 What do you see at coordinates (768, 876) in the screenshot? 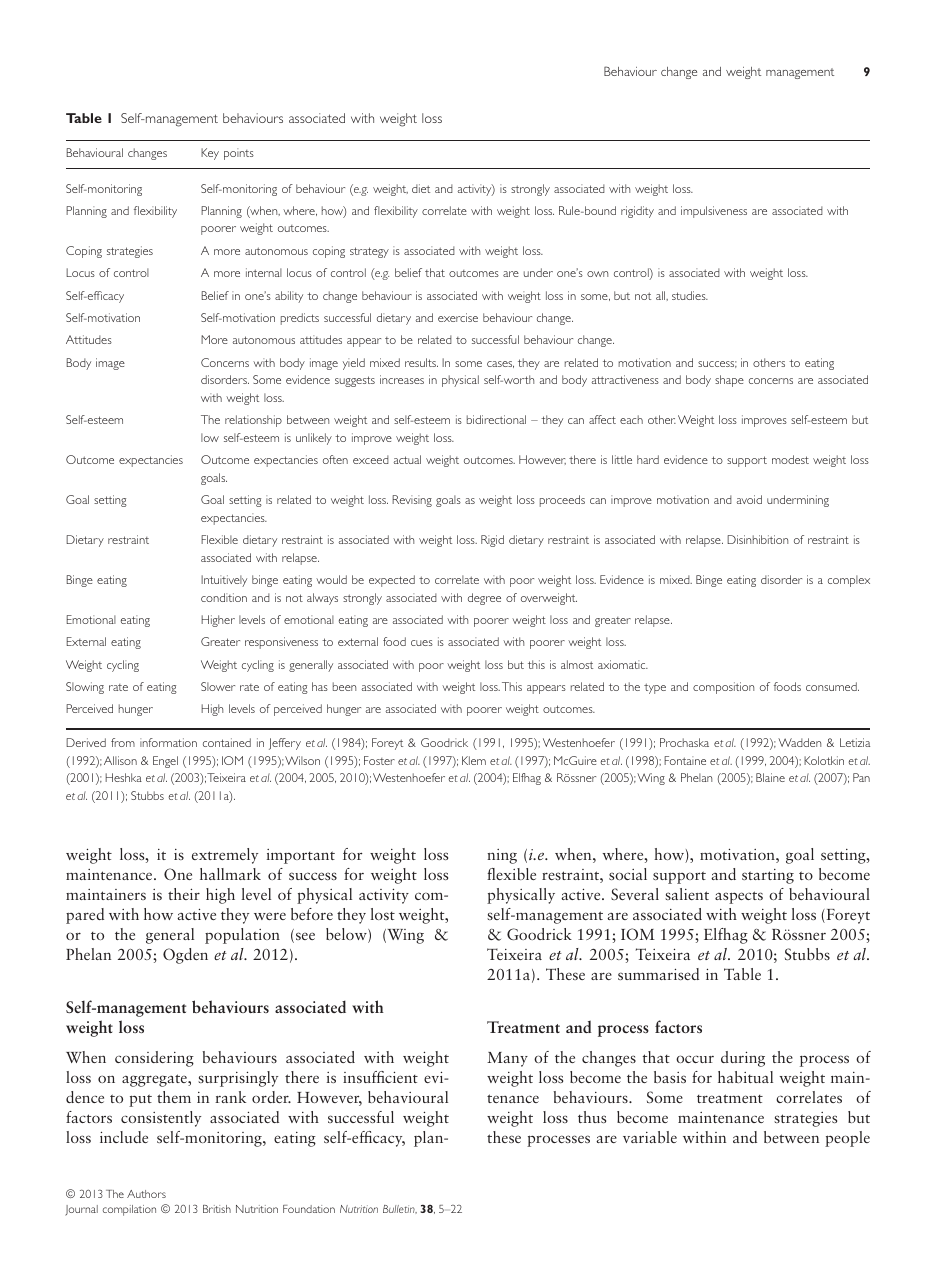
I see `starting` at bounding box center [768, 876].
